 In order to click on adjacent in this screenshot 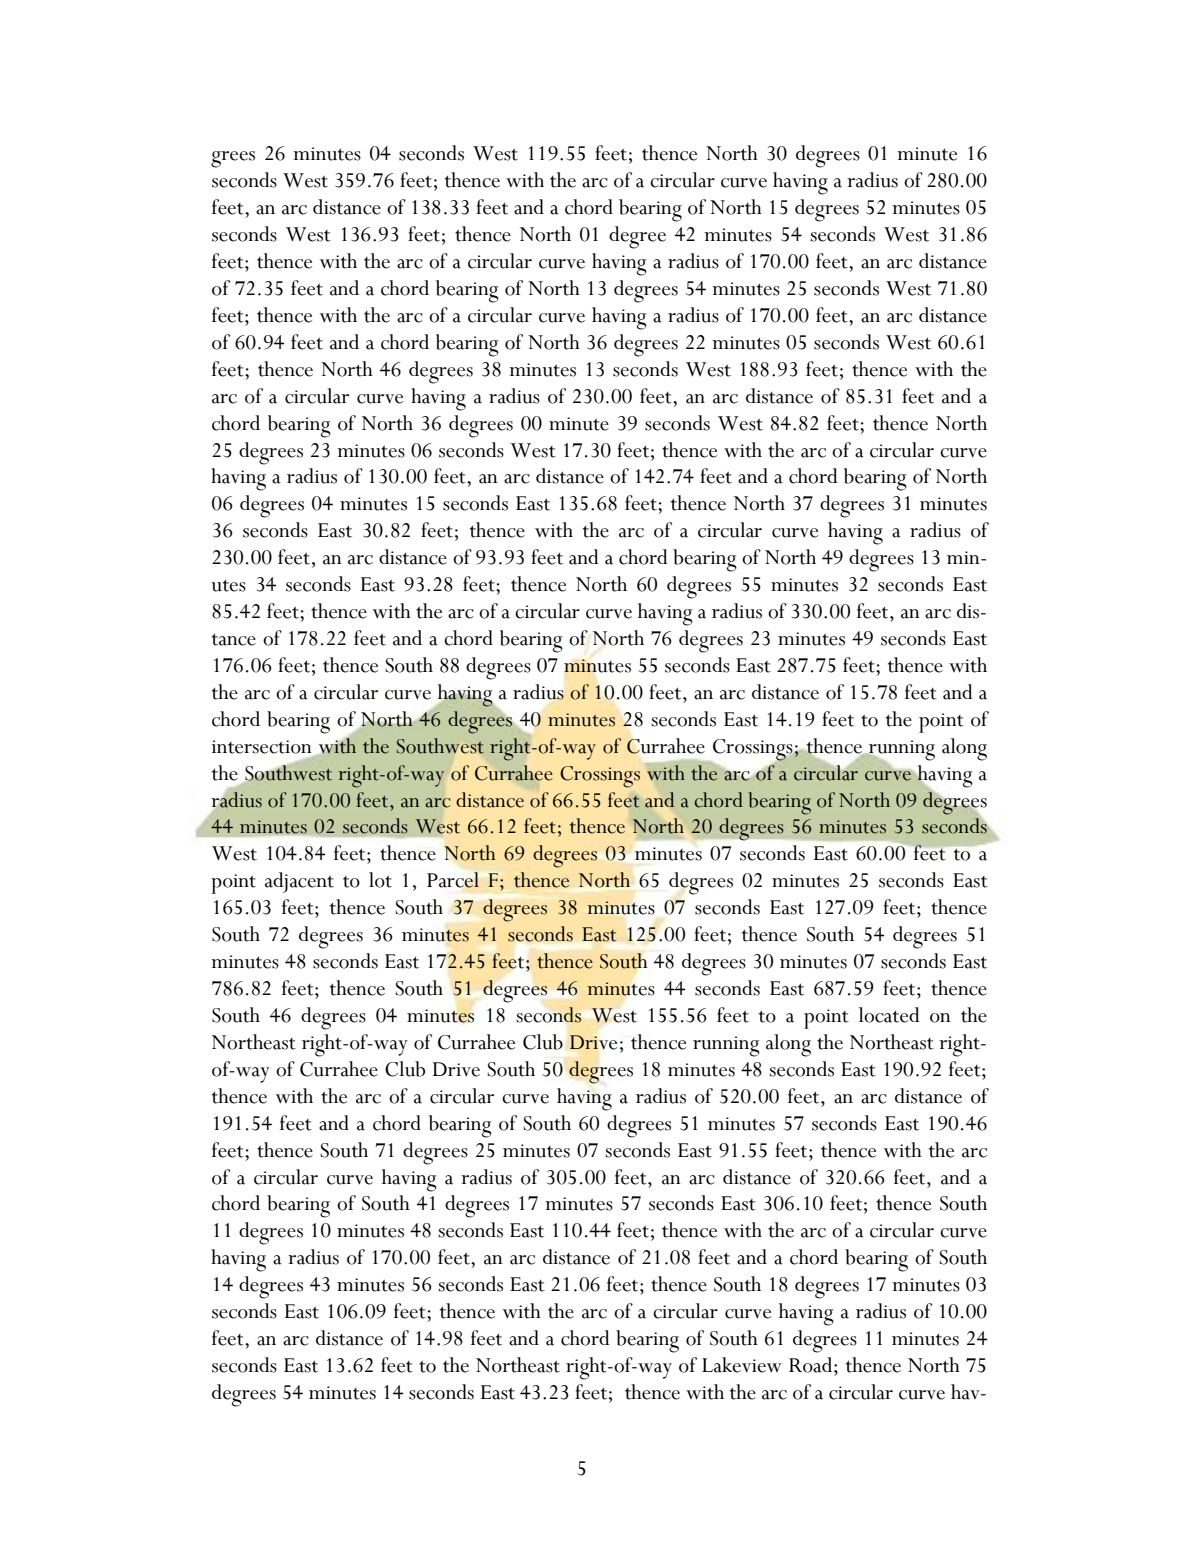, I will do `click(299, 882)`.
